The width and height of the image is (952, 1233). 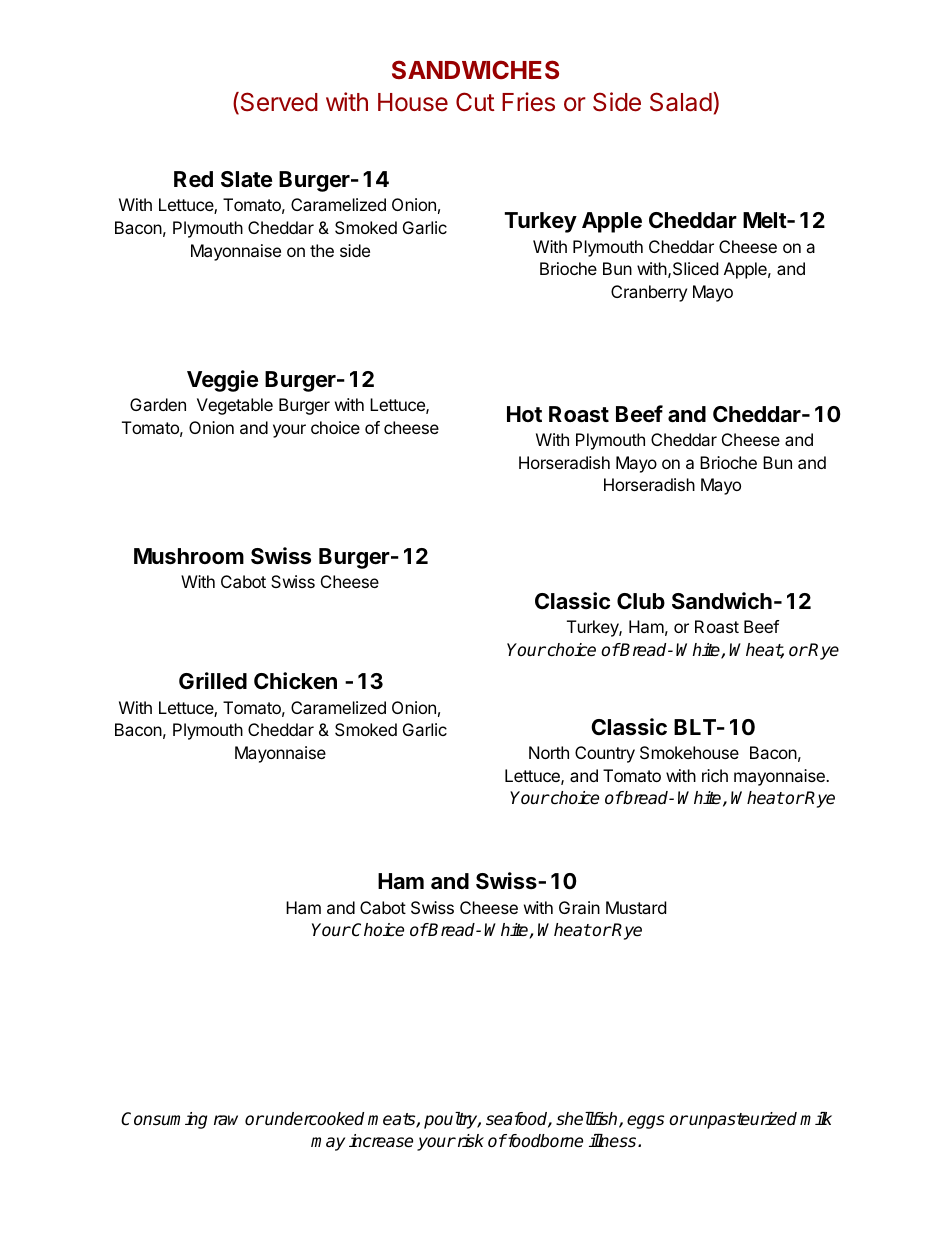 I want to click on Salad, so click(x=681, y=102).
